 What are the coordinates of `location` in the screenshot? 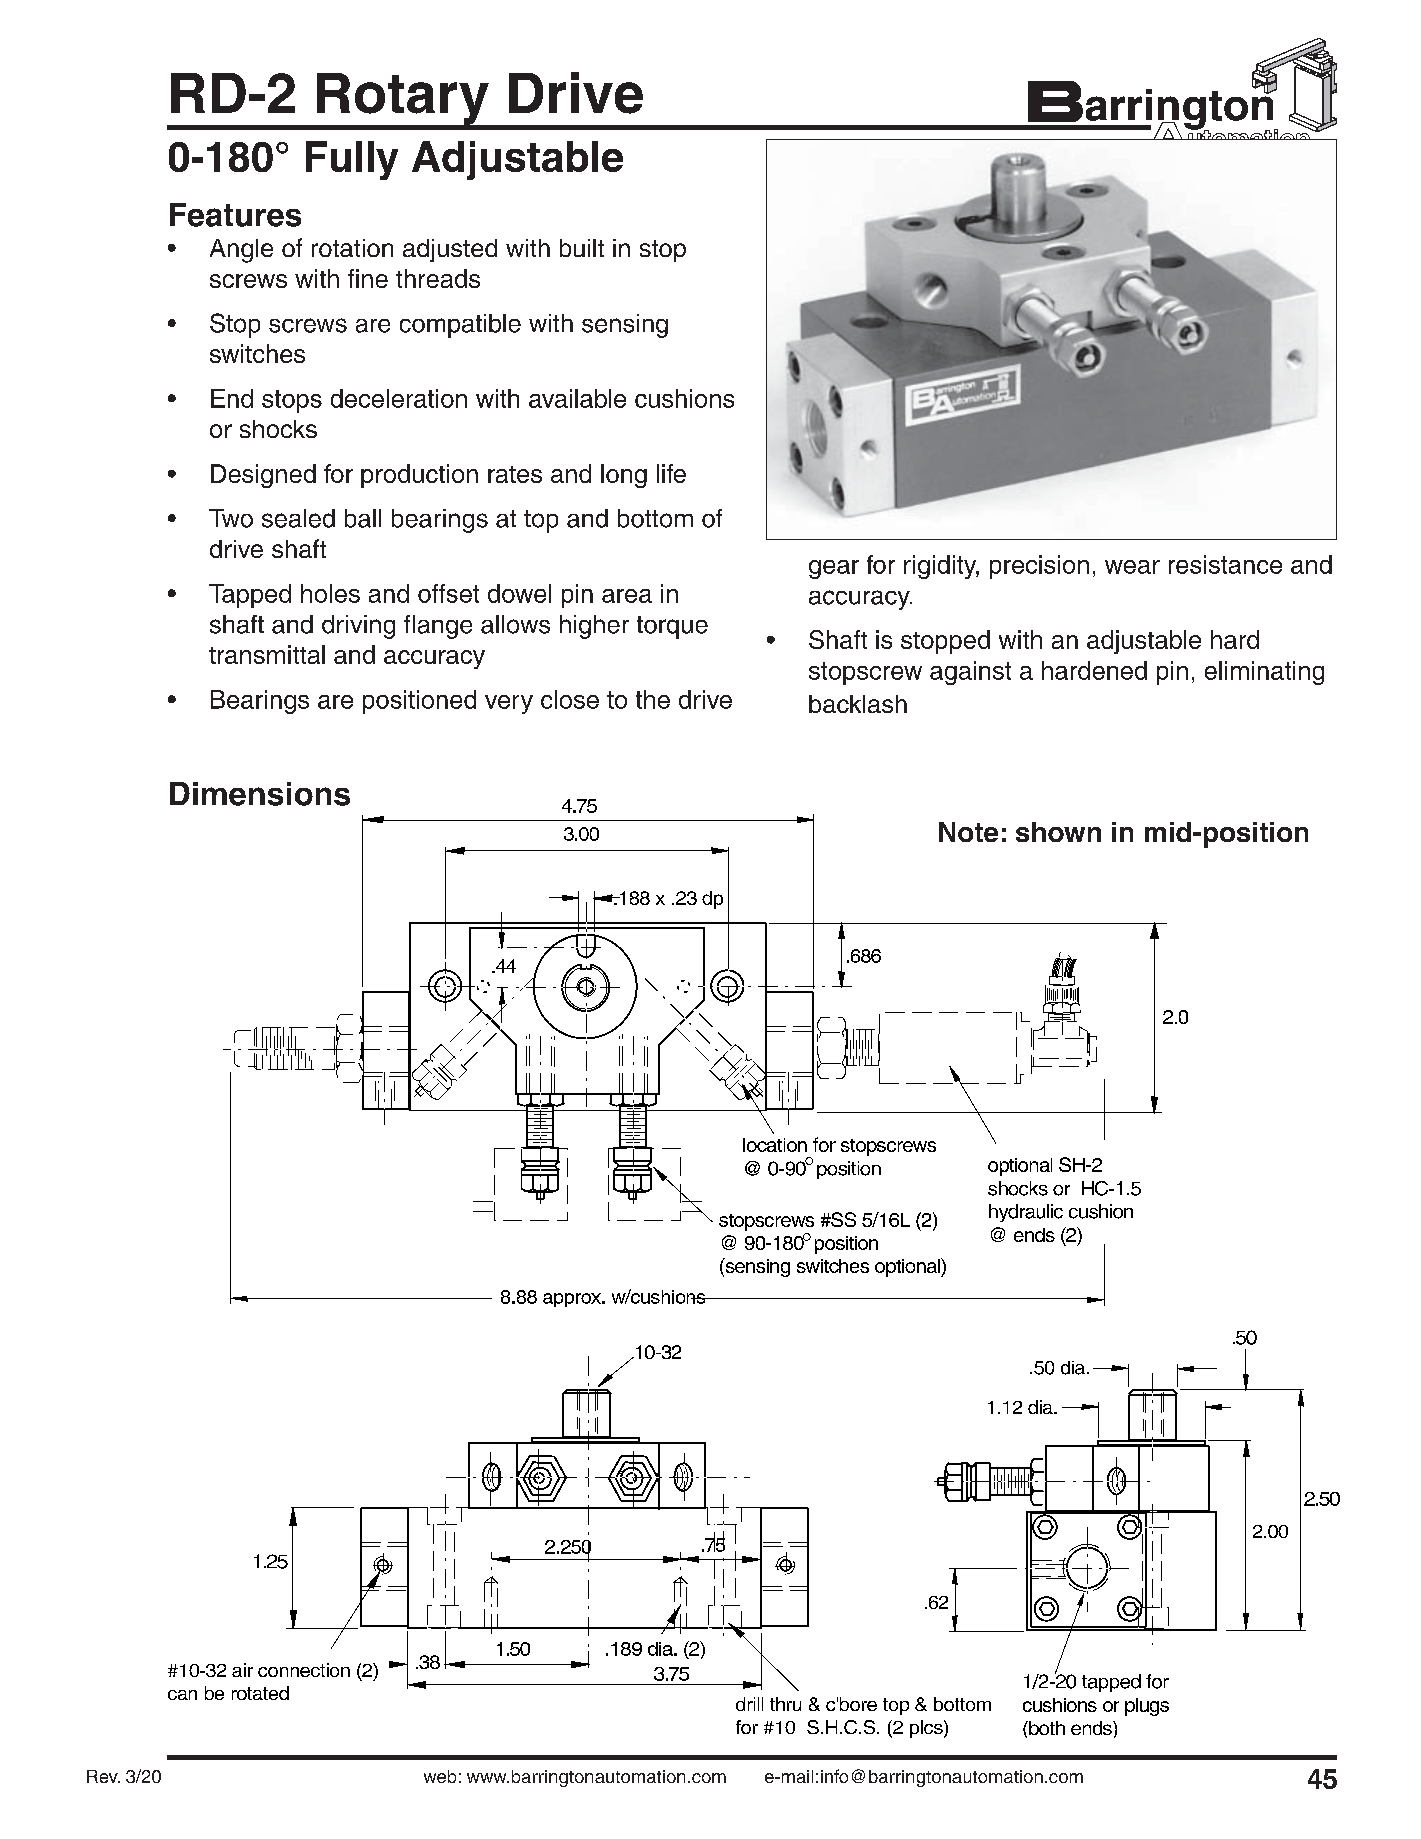 It's located at (775, 1145).
